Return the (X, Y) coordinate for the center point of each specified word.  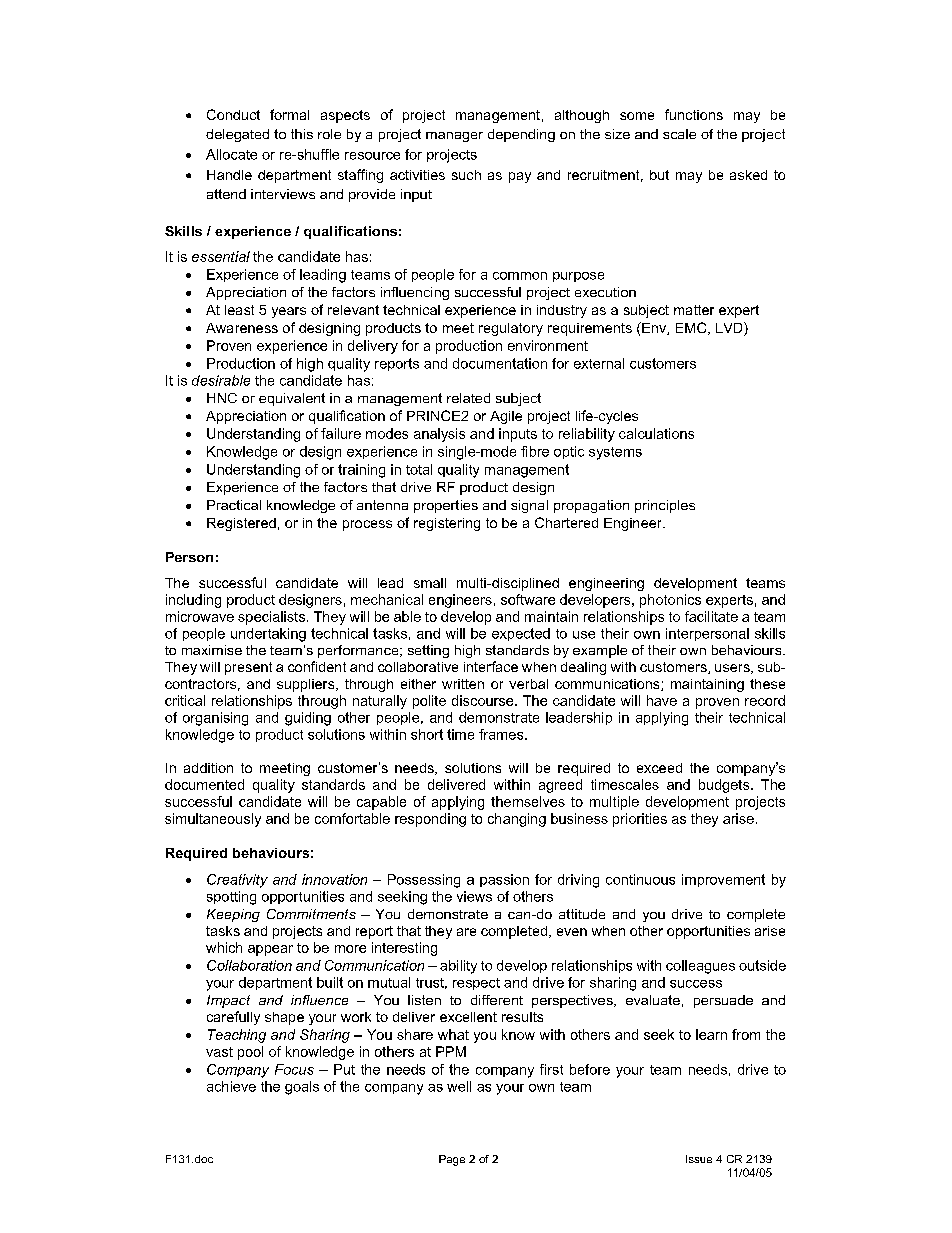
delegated (237, 135)
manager (454, 137)
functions (694, 114)
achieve (231, 1086)
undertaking (268, 635)
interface (491, 666)
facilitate (711, 616)
